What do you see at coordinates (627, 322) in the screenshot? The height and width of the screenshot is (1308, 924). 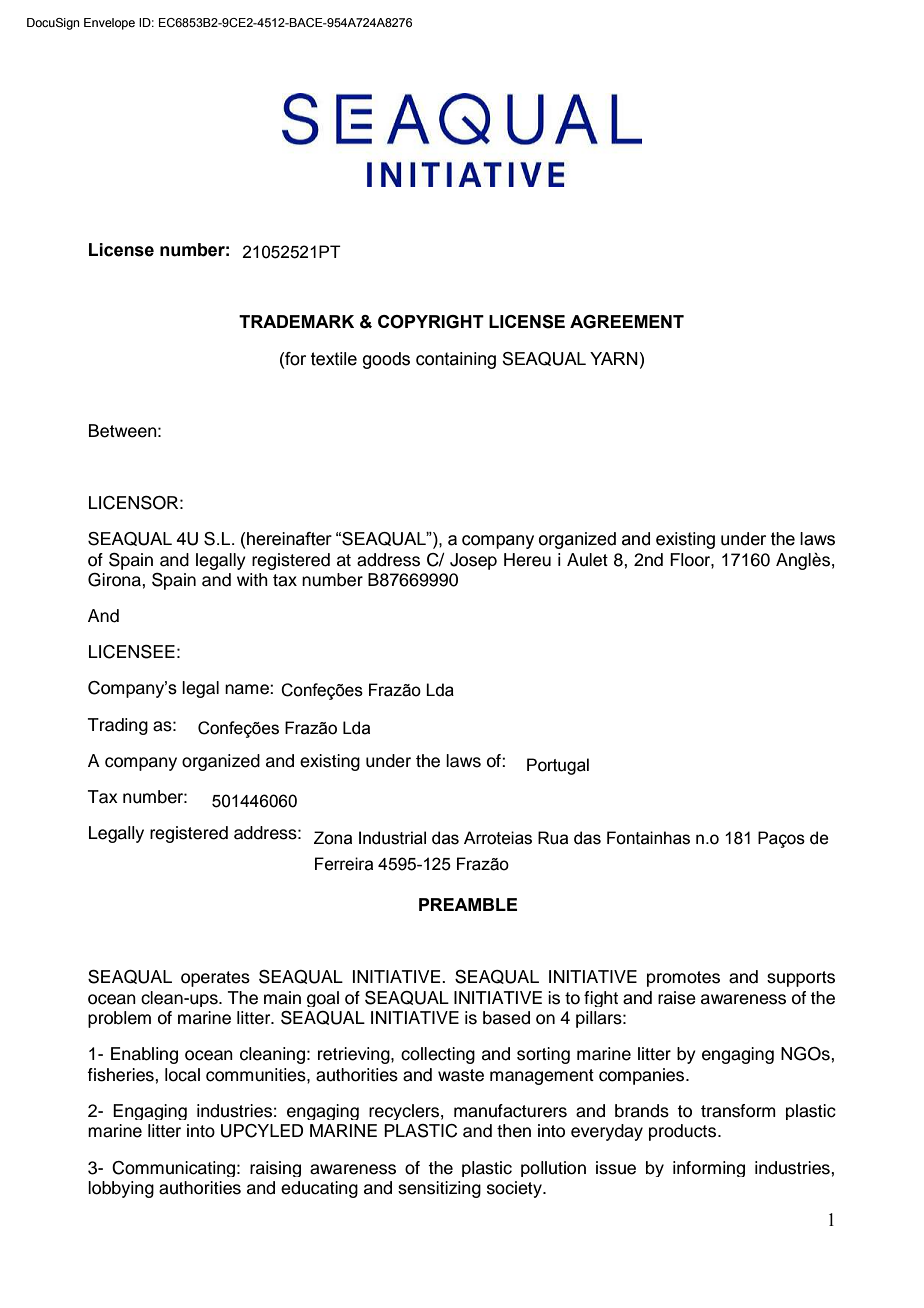 I see `AGREEMENT` at bounding box center [627, 322].
